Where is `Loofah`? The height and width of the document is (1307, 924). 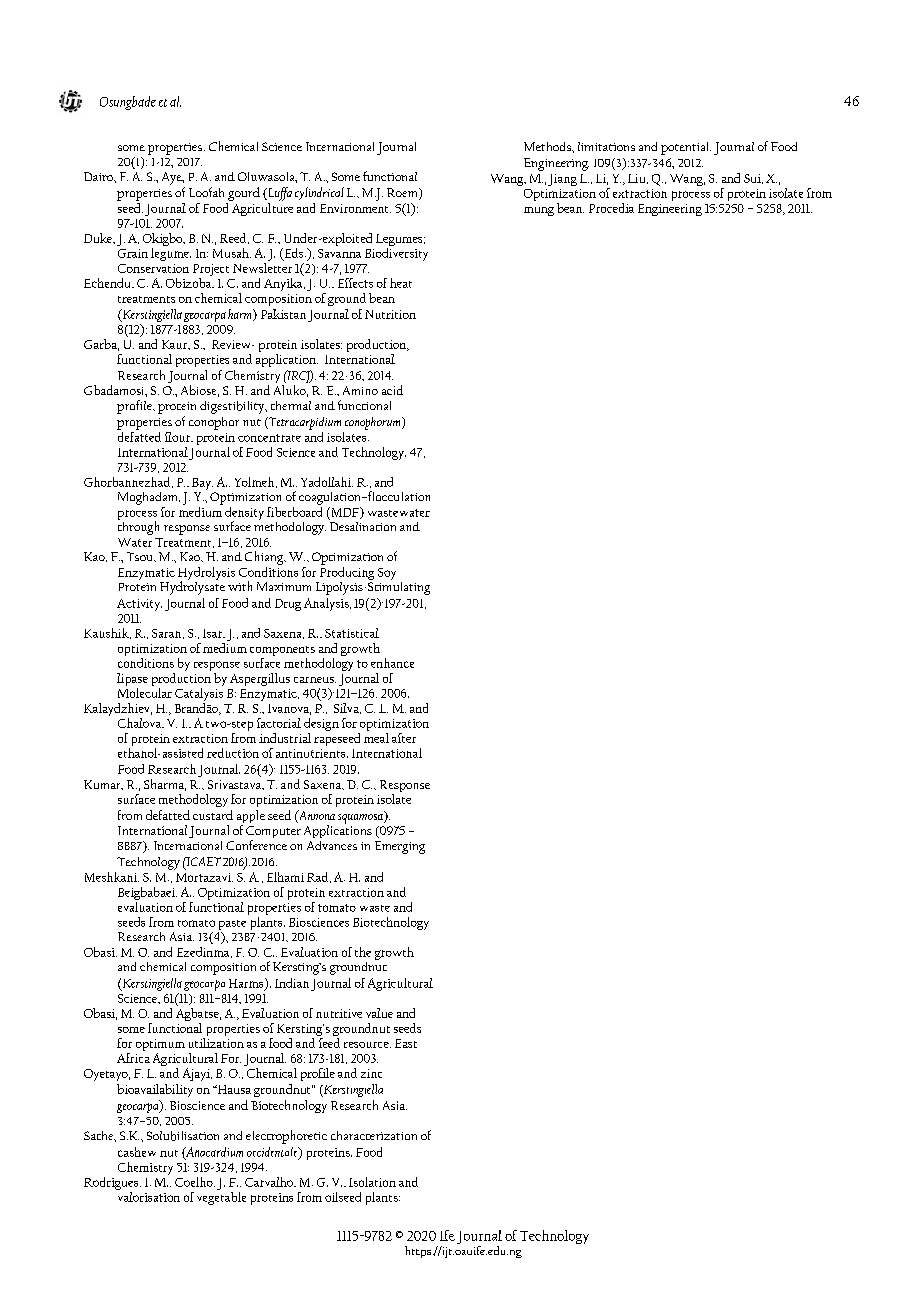
Loofah is located at coordinates (206, 192).
